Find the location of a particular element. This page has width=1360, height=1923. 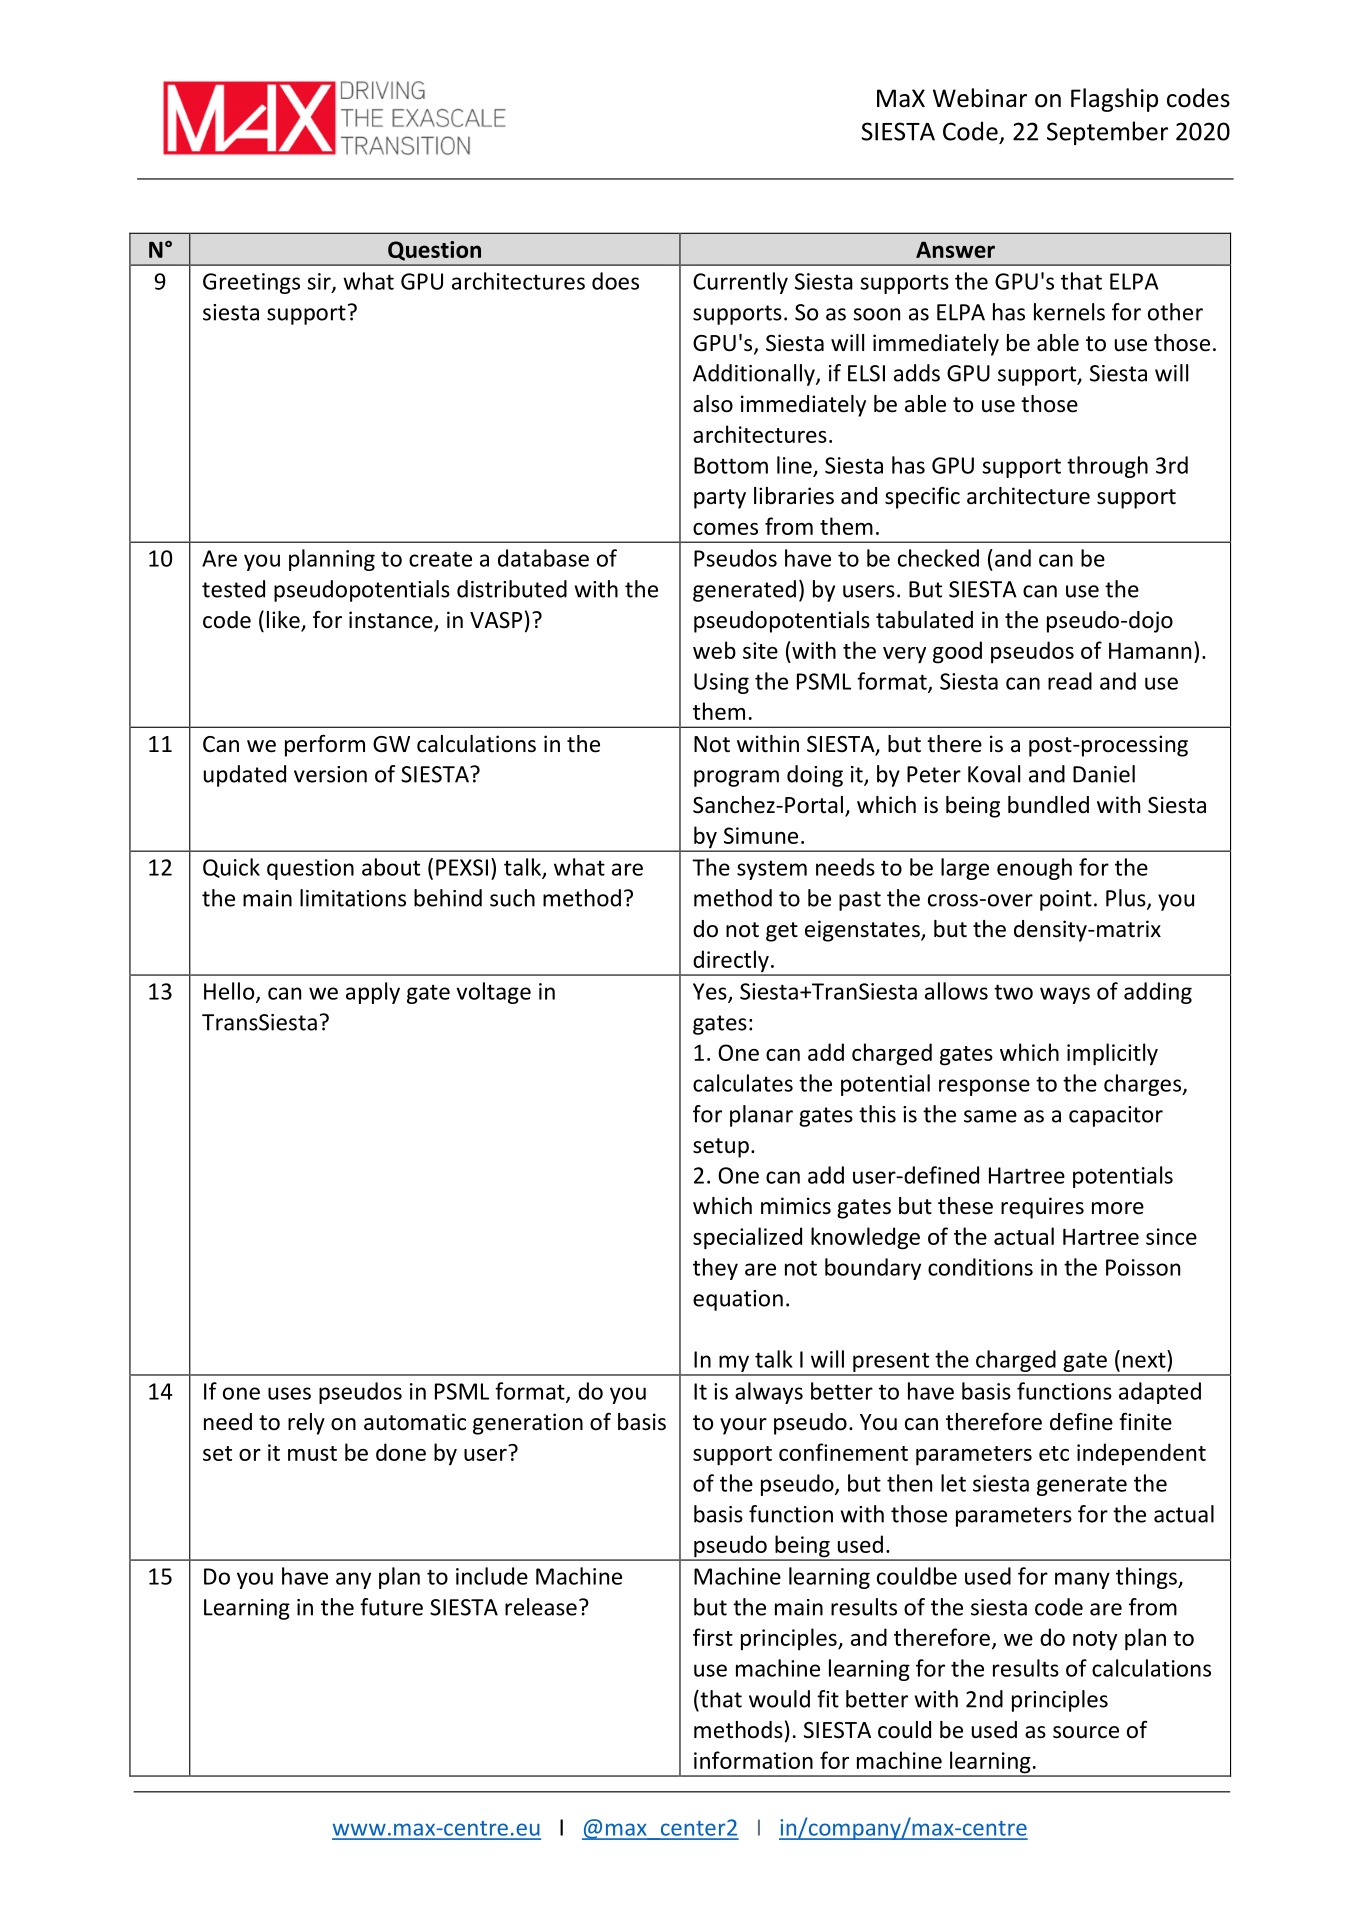

September is located at coordinates (1107, 133).
